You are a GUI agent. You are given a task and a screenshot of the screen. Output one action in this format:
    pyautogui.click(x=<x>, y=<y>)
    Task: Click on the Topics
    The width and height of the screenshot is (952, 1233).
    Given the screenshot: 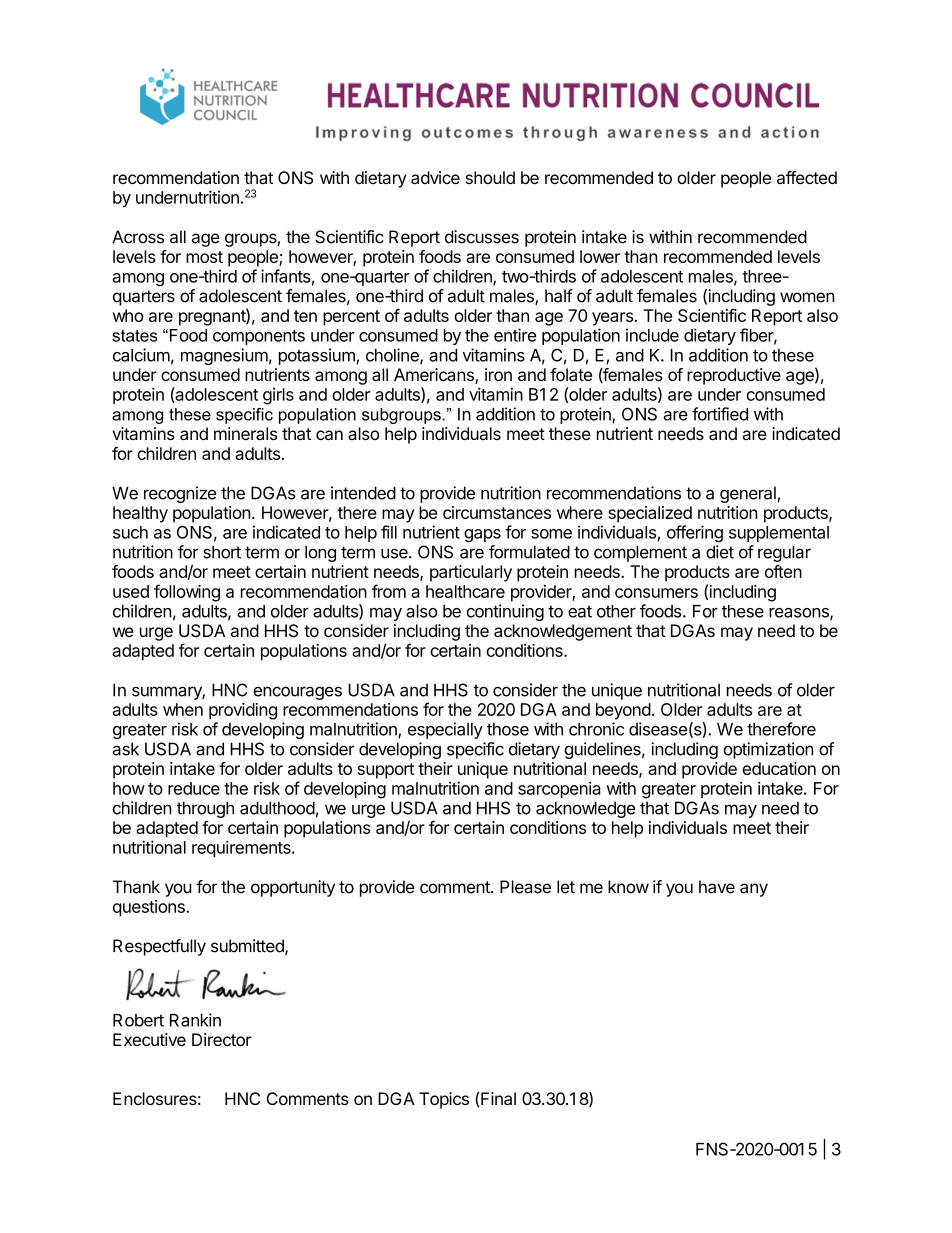 What is the action you would take?
    pyautogui.click(x=444, y=1100)
